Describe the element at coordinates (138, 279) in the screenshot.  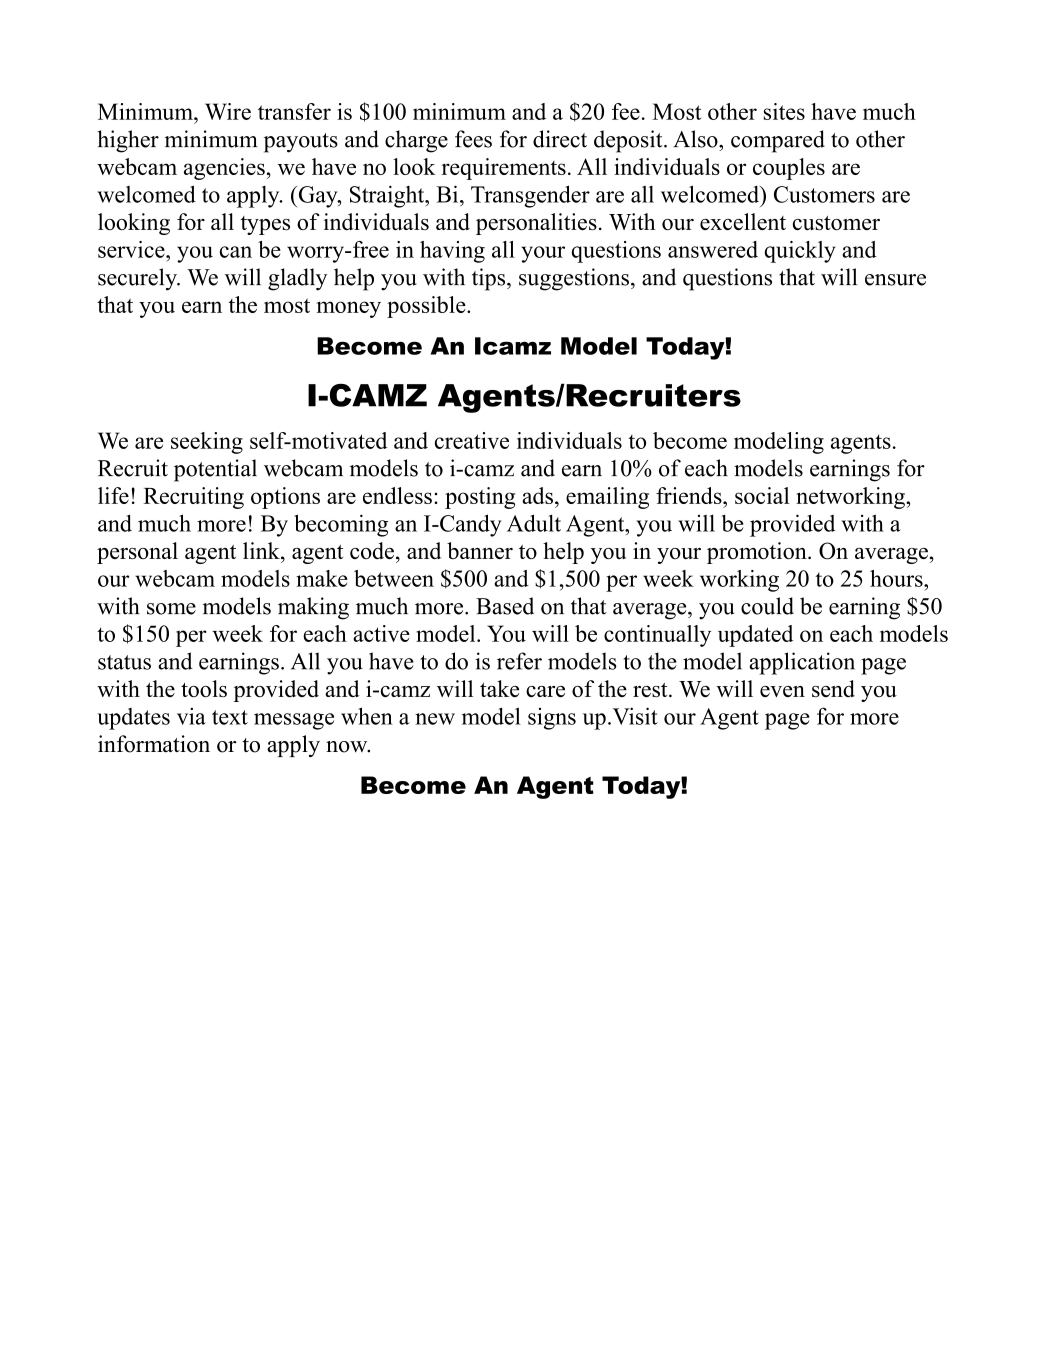
I see `securely` at that location.
